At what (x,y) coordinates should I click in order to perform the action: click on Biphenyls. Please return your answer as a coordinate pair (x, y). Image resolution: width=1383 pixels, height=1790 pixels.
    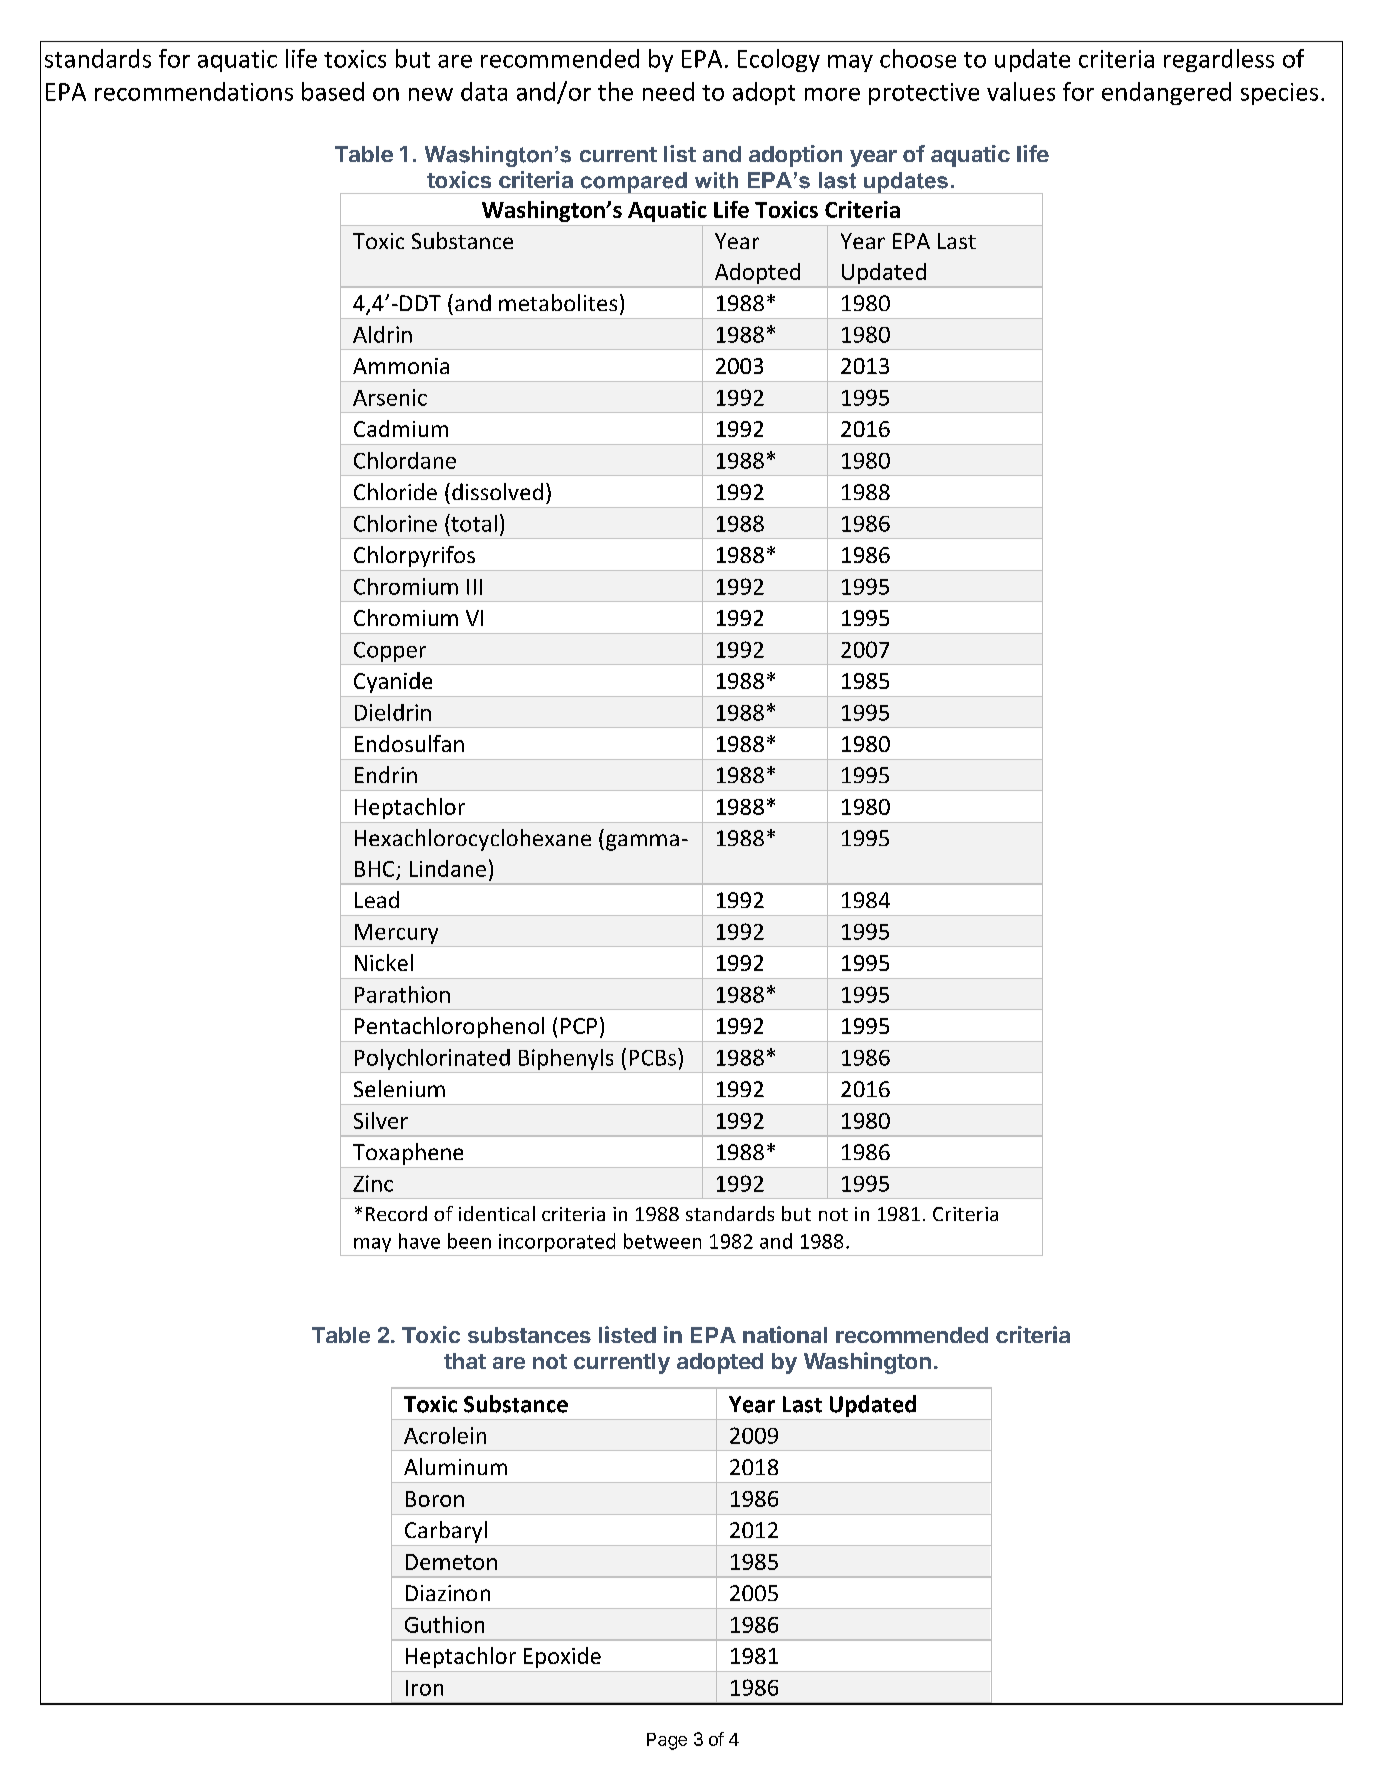
    Looking at the image, I should click on (566, 1059).
